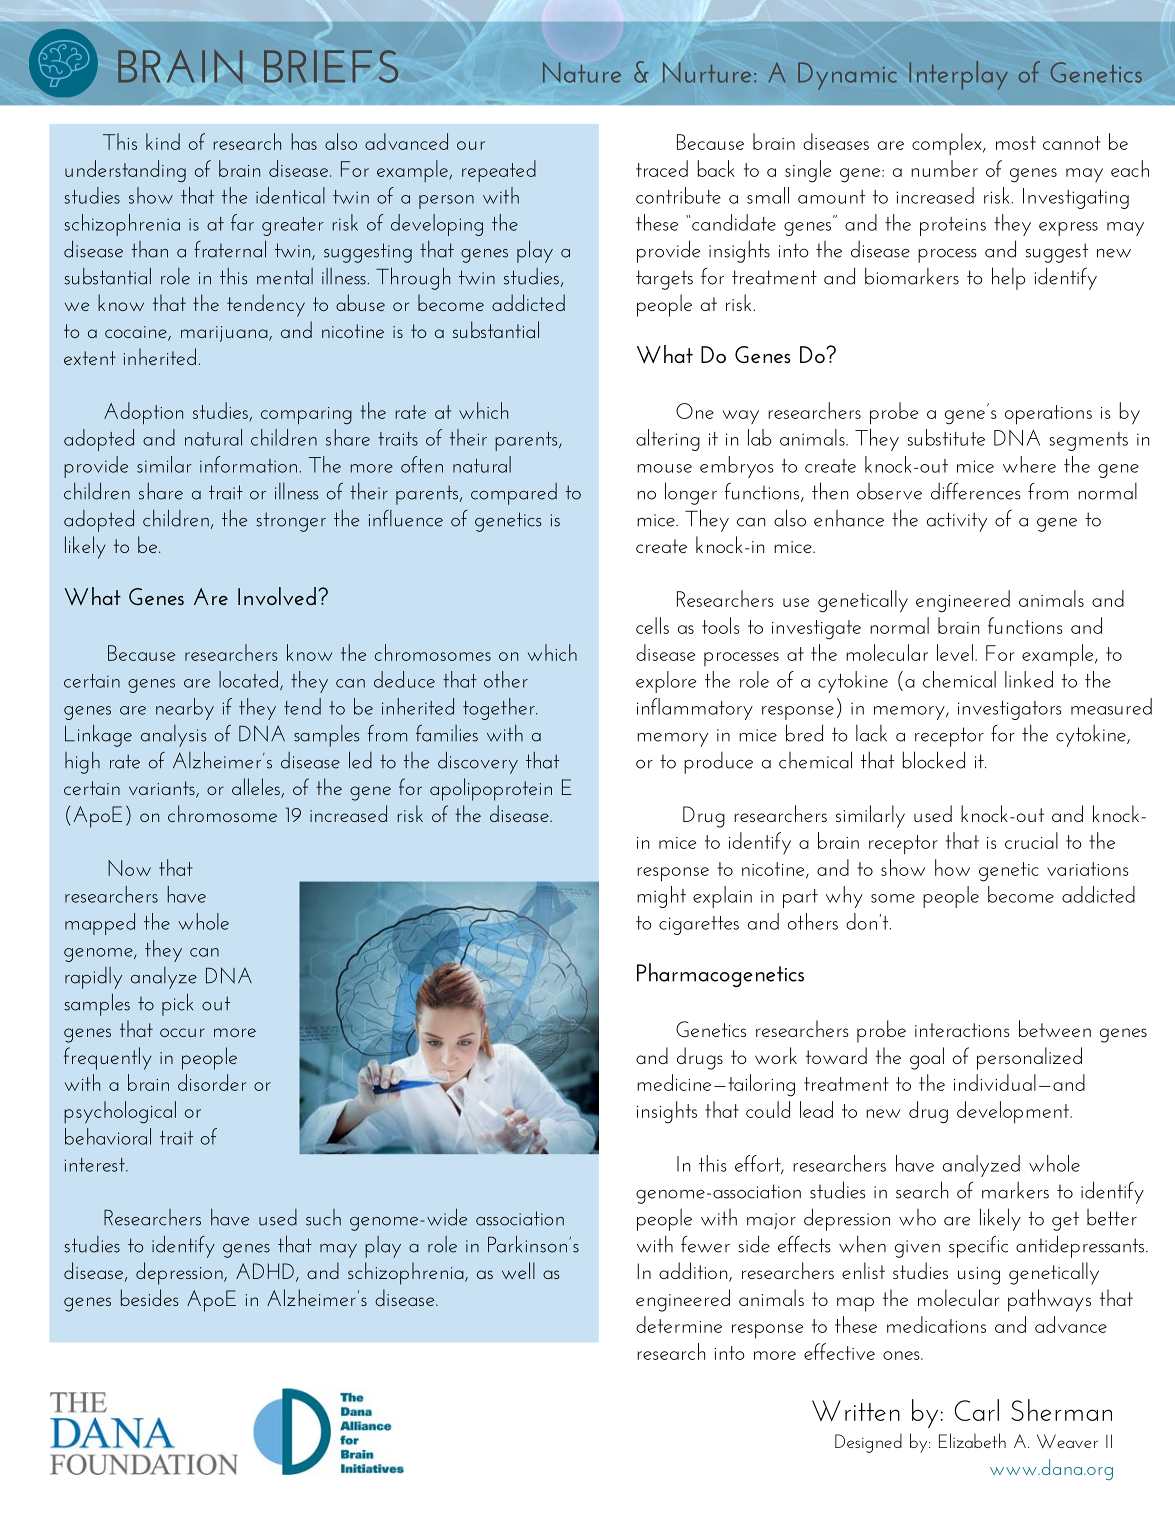  Describe the element at coordinates (1016, 143) in the document. I see `most` at that location.
